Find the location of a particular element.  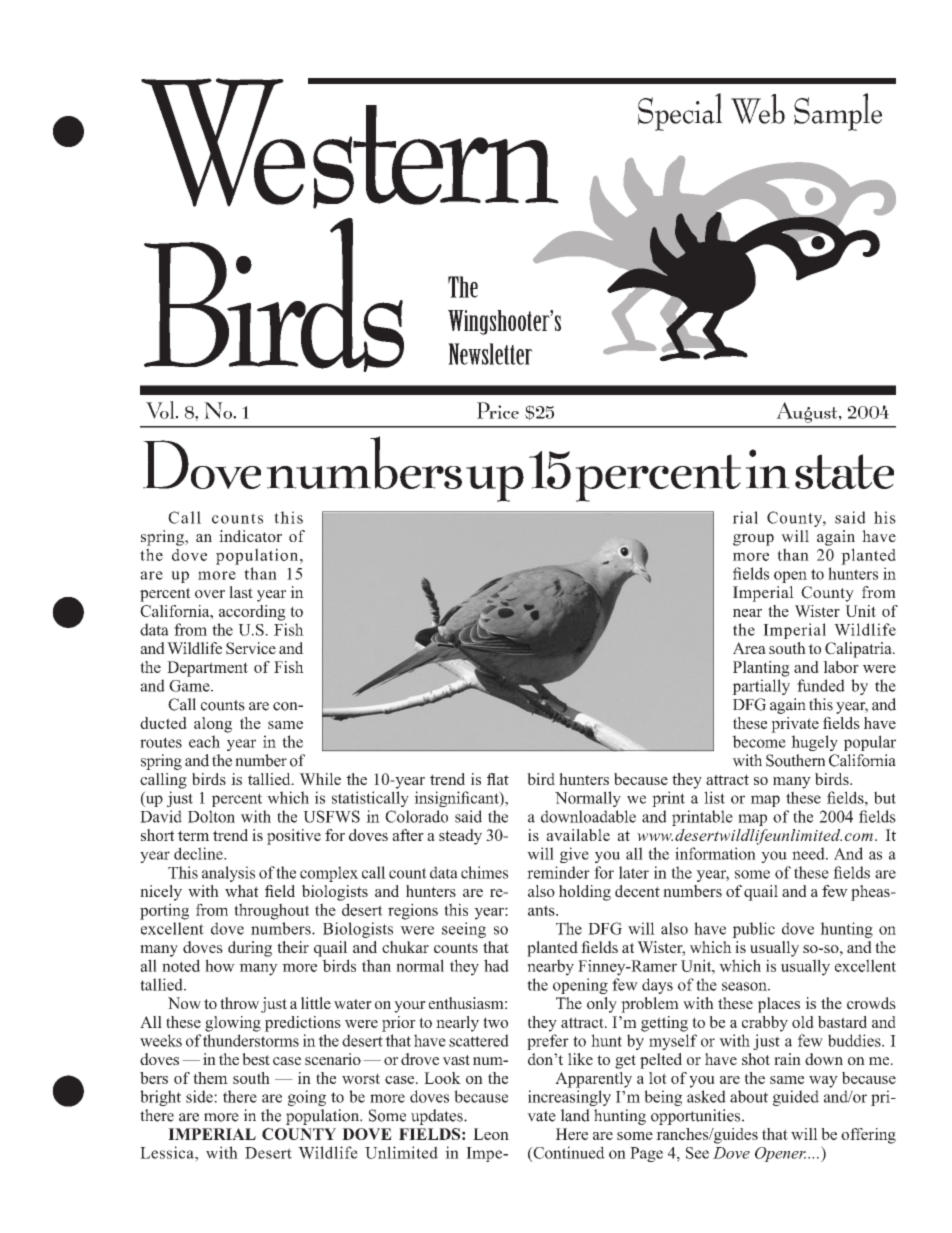

flat is located at coordinates (498, 779).
